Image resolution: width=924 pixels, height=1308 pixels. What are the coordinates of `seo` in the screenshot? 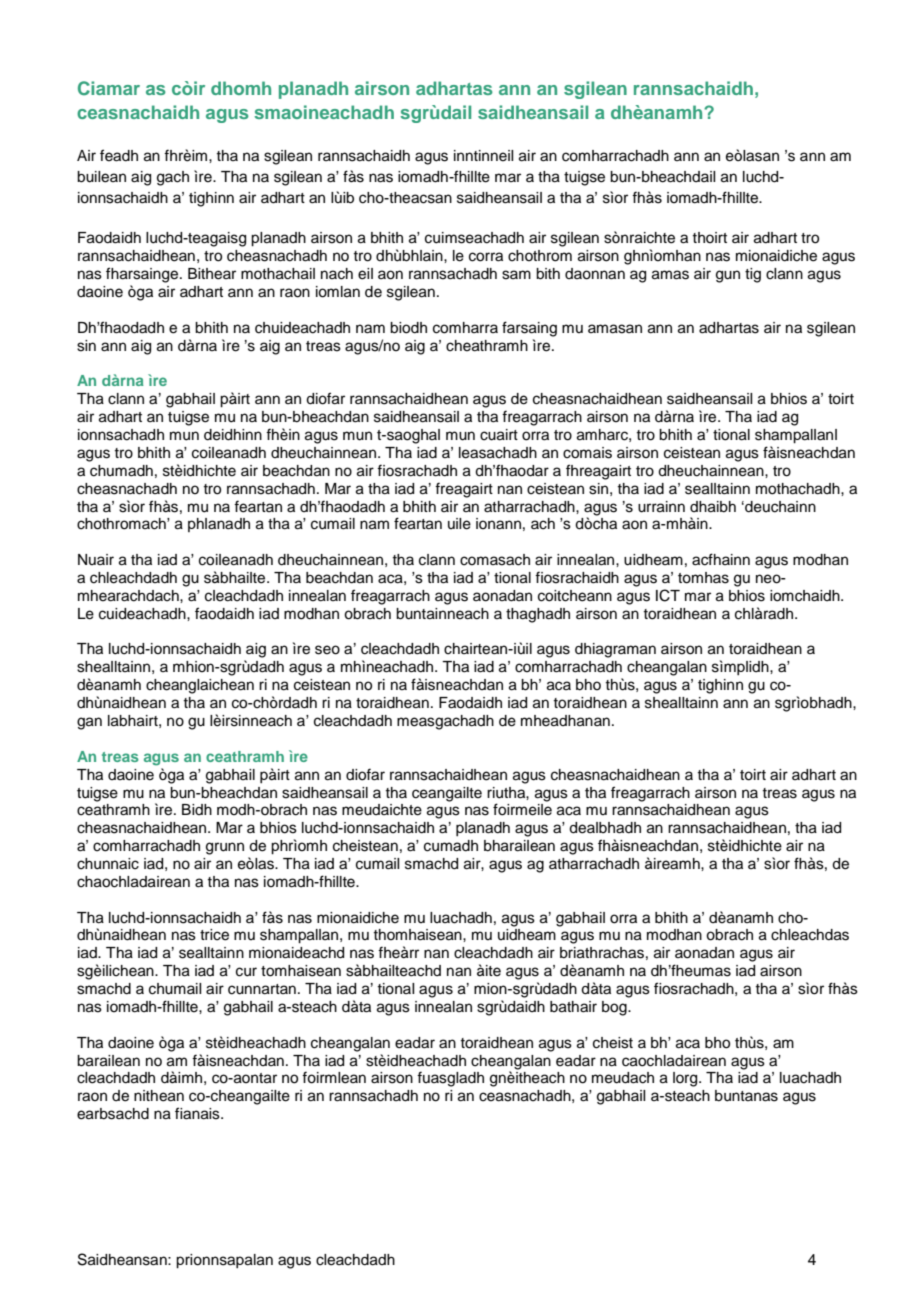 It's located at (327, 650).
